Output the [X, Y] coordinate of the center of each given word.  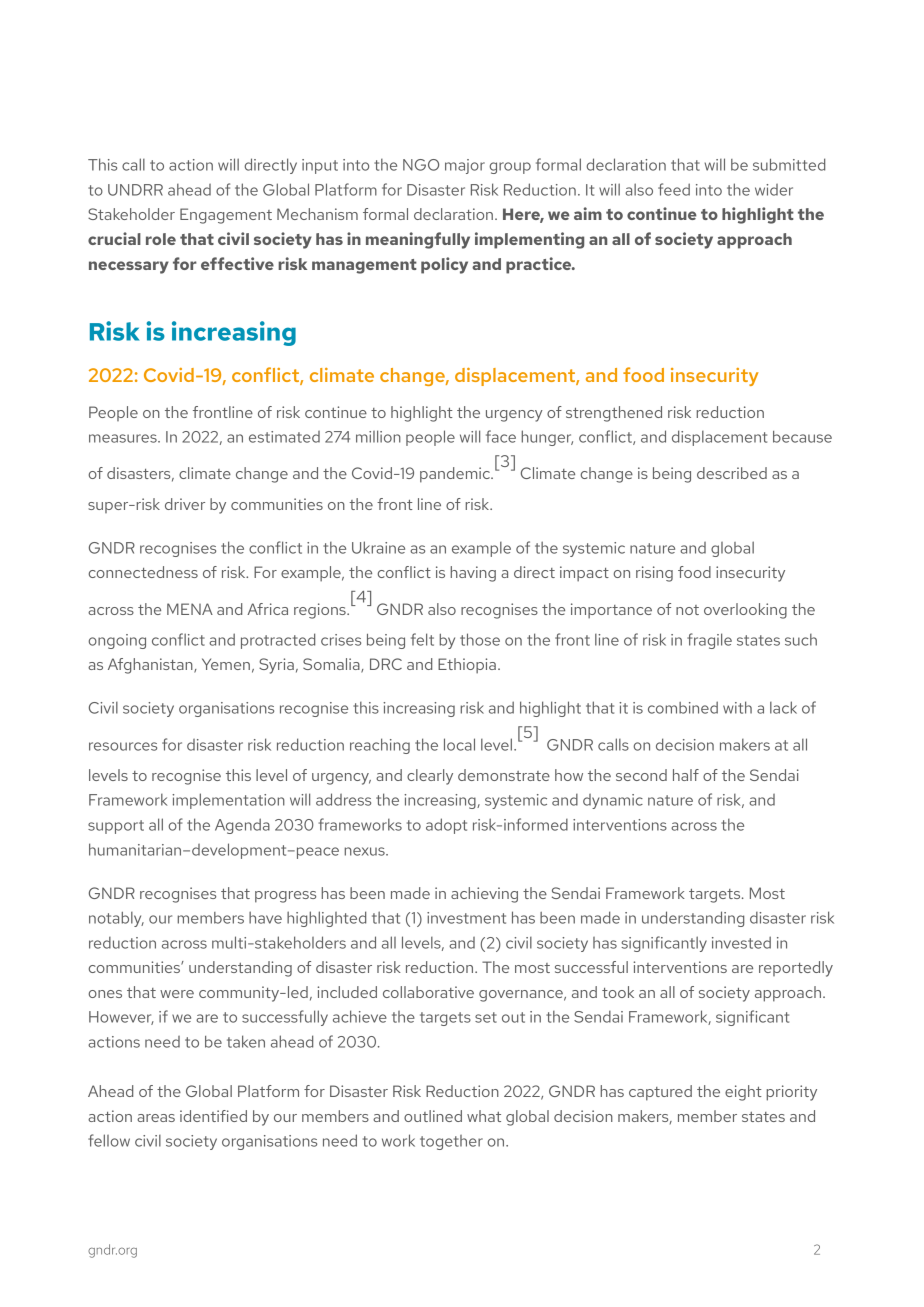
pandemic [456, 475]
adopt [446, 826]
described [732, 473]
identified [213, 1116]
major [465, 166]
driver [185, 504]
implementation [228, 801]
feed [674, 189]
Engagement [226, 216]
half [686, 775]
